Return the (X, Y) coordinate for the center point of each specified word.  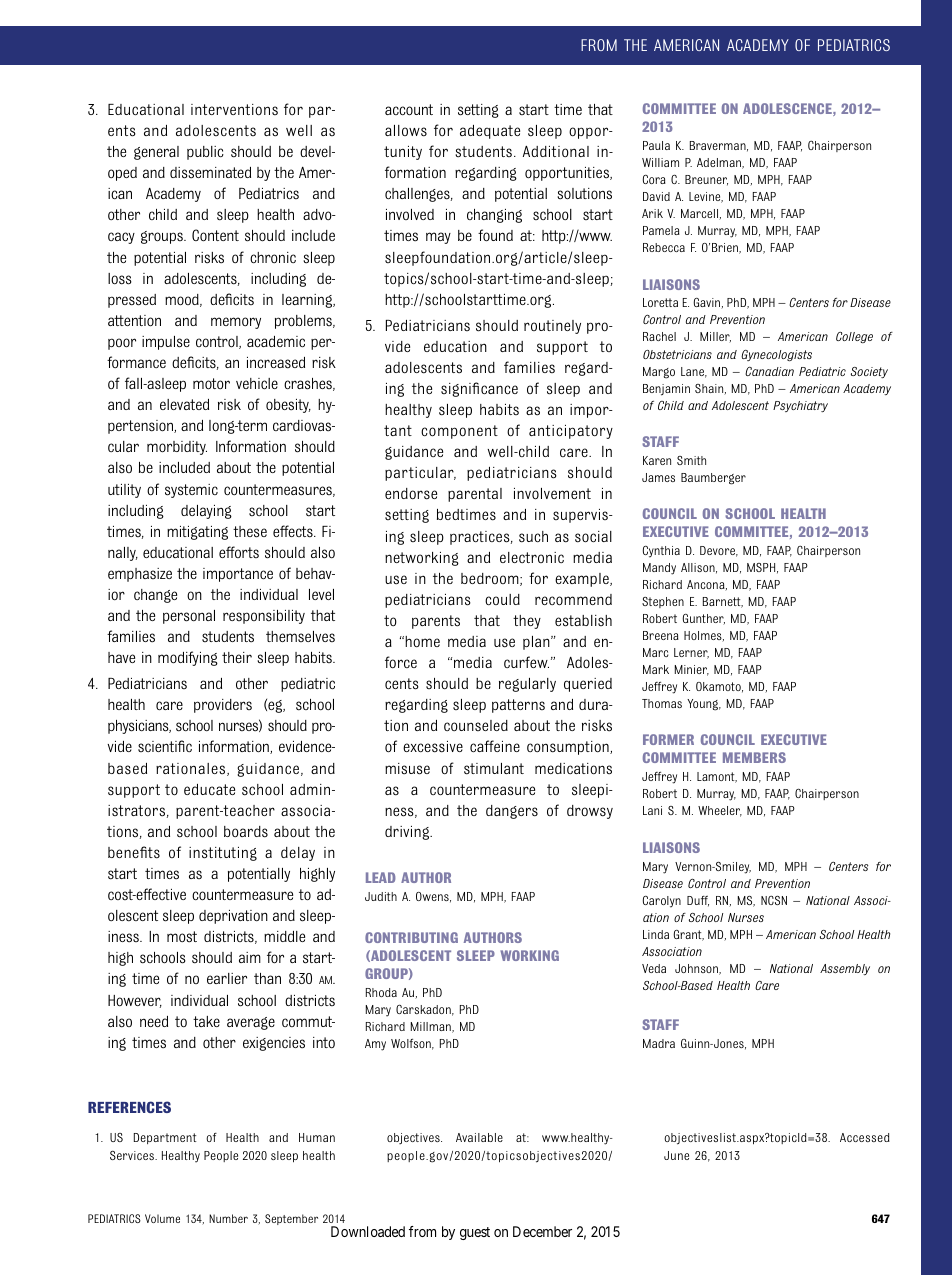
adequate (490, 132)
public (205, 153)
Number (228, 1218)
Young (704, 705)
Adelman (720, 163)
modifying (188, 658)
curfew (526, 662)
